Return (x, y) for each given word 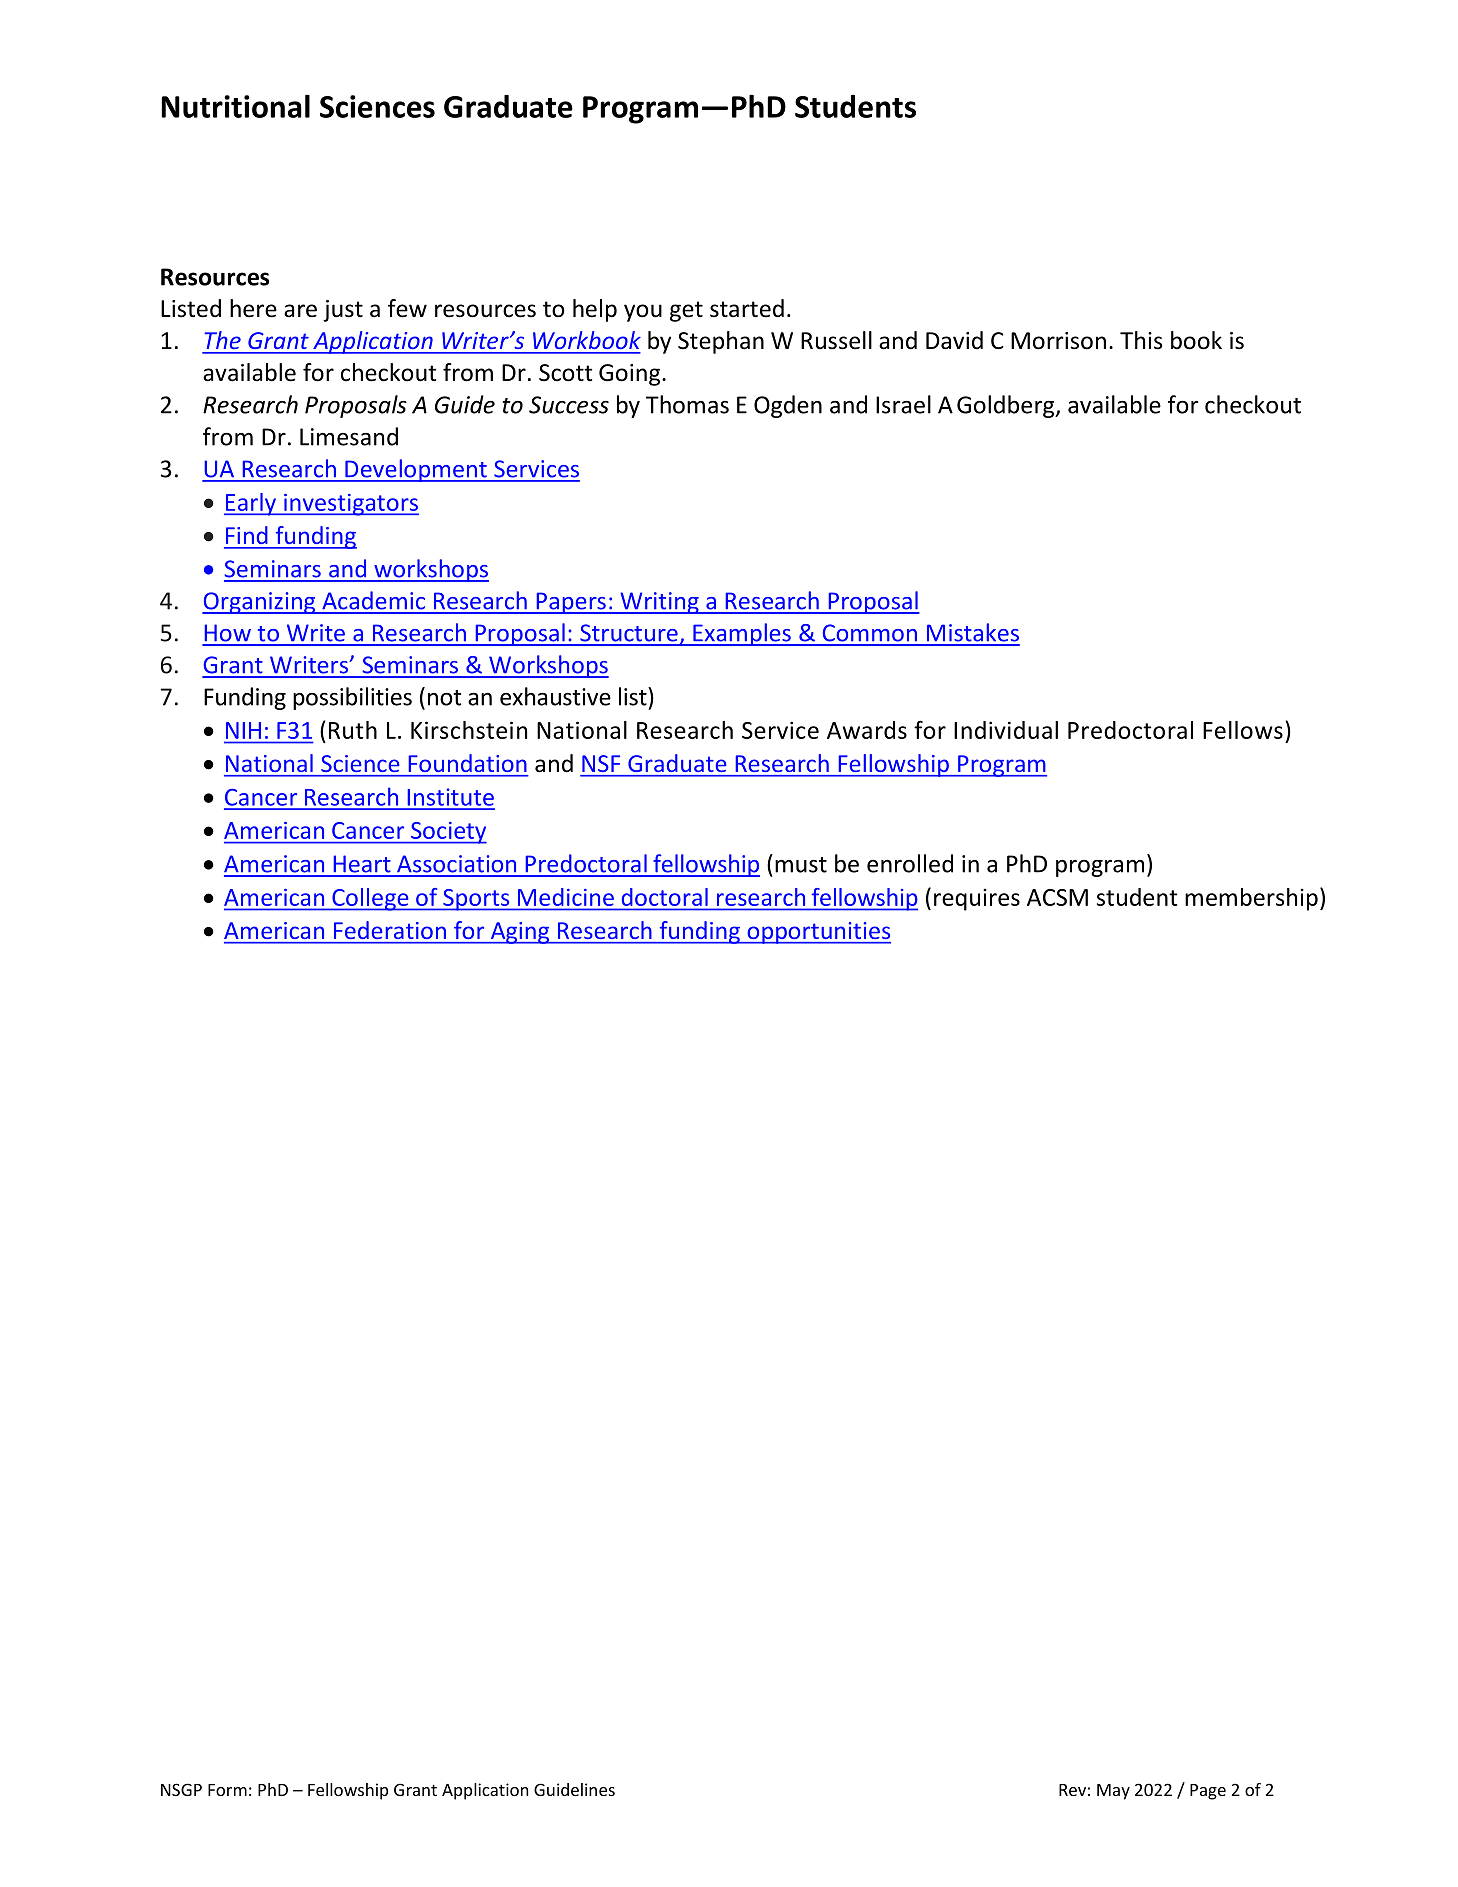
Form (227, 1790)
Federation (390, 930)
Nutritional (235, 106)
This (1141, 340)
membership (1251, 899)
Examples (742, 634)
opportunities (818, 933)
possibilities (352, 698)
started (747, 308)
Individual (1006, 730)
